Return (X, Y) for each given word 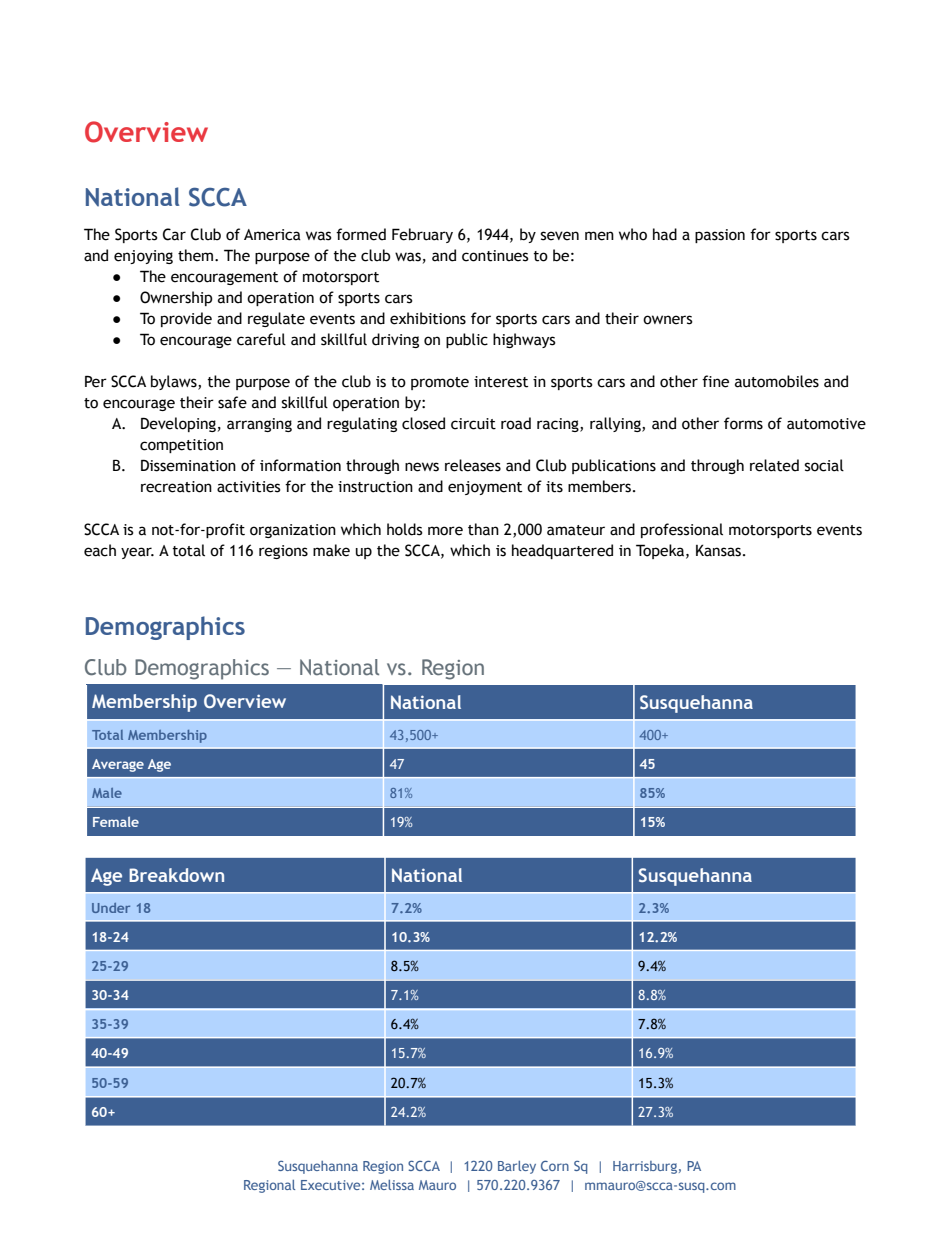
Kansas (720, 550)
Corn (555, 1166)
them (197, 255)
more (445, 531)
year (137, 553)
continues (495, 256)
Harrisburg (645, 1167)
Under (111, 908)
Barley (517, 1167)
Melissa (392, 1185)
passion (720, 236)
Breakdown (176, 875)
